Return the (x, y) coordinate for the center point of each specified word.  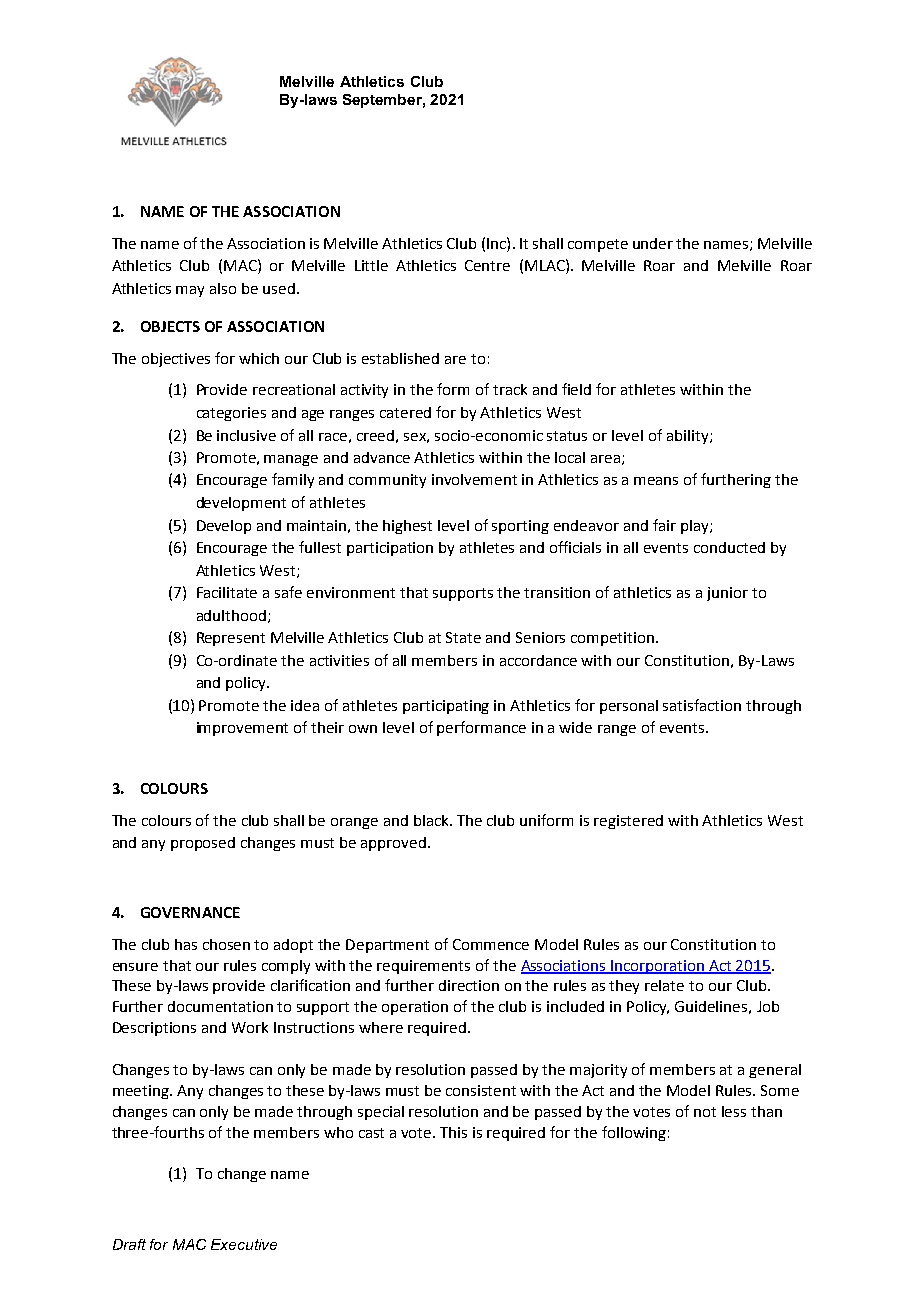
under (653, 243)
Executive (244, 1244)
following (634, 1133)
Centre (487, 265)
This (453, 1132)
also (223, 288)
